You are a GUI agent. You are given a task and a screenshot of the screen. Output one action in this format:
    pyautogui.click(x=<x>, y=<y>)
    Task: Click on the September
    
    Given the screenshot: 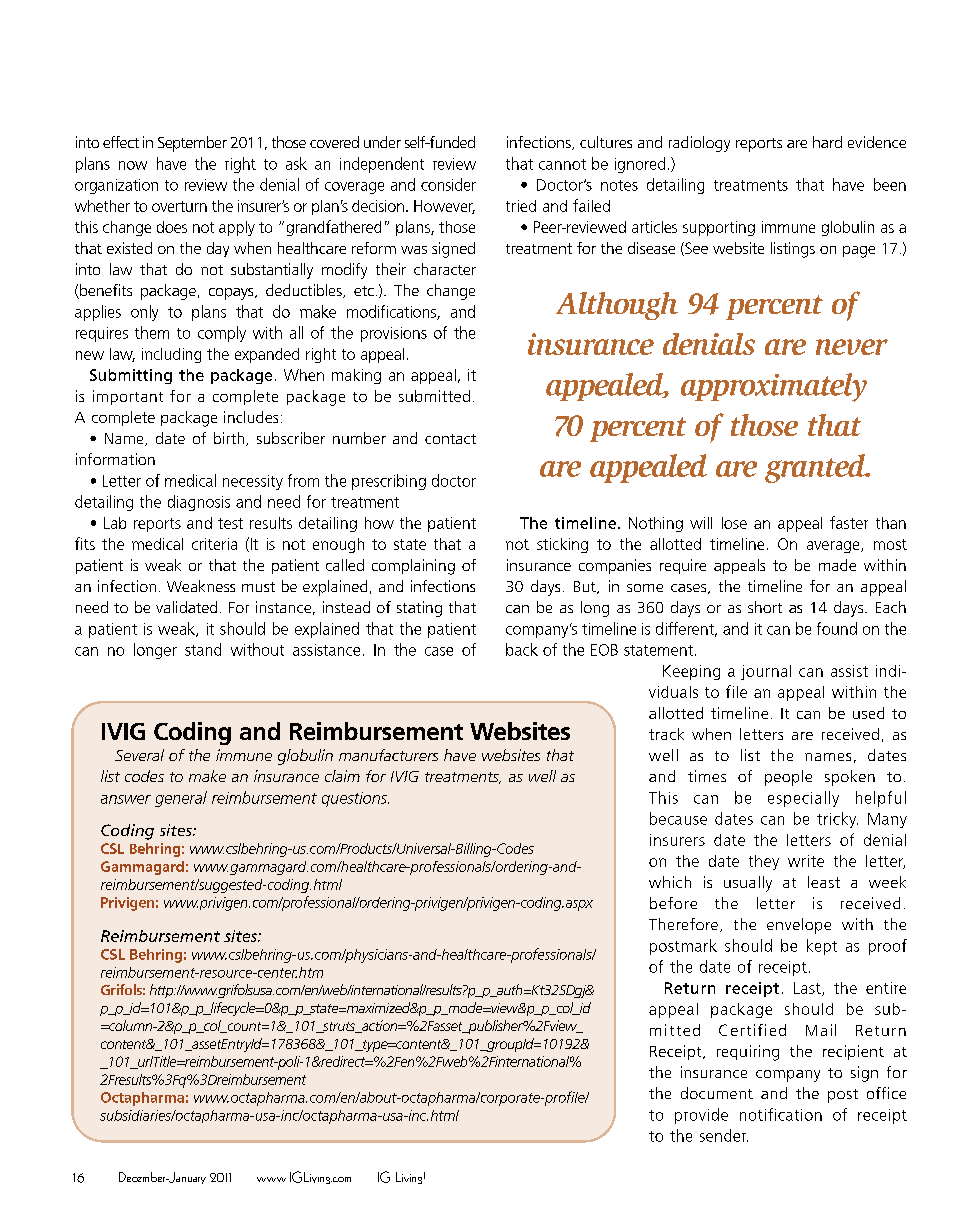 What is the action you would take?
    pyautogui.click(x=192, y=144)
